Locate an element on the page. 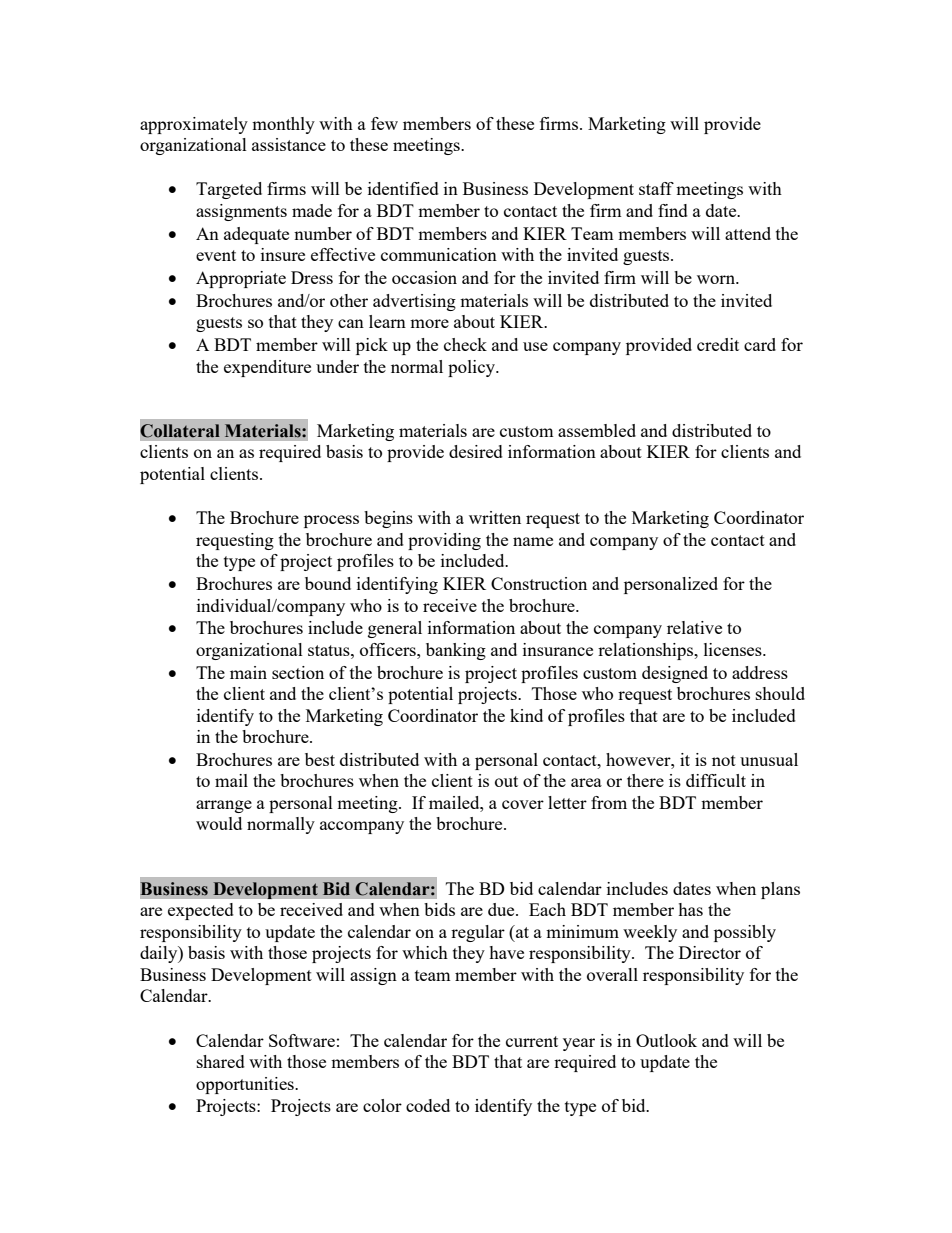 The width and height of the document is (952, 1233). relative is located at coordinates (694, 627).
